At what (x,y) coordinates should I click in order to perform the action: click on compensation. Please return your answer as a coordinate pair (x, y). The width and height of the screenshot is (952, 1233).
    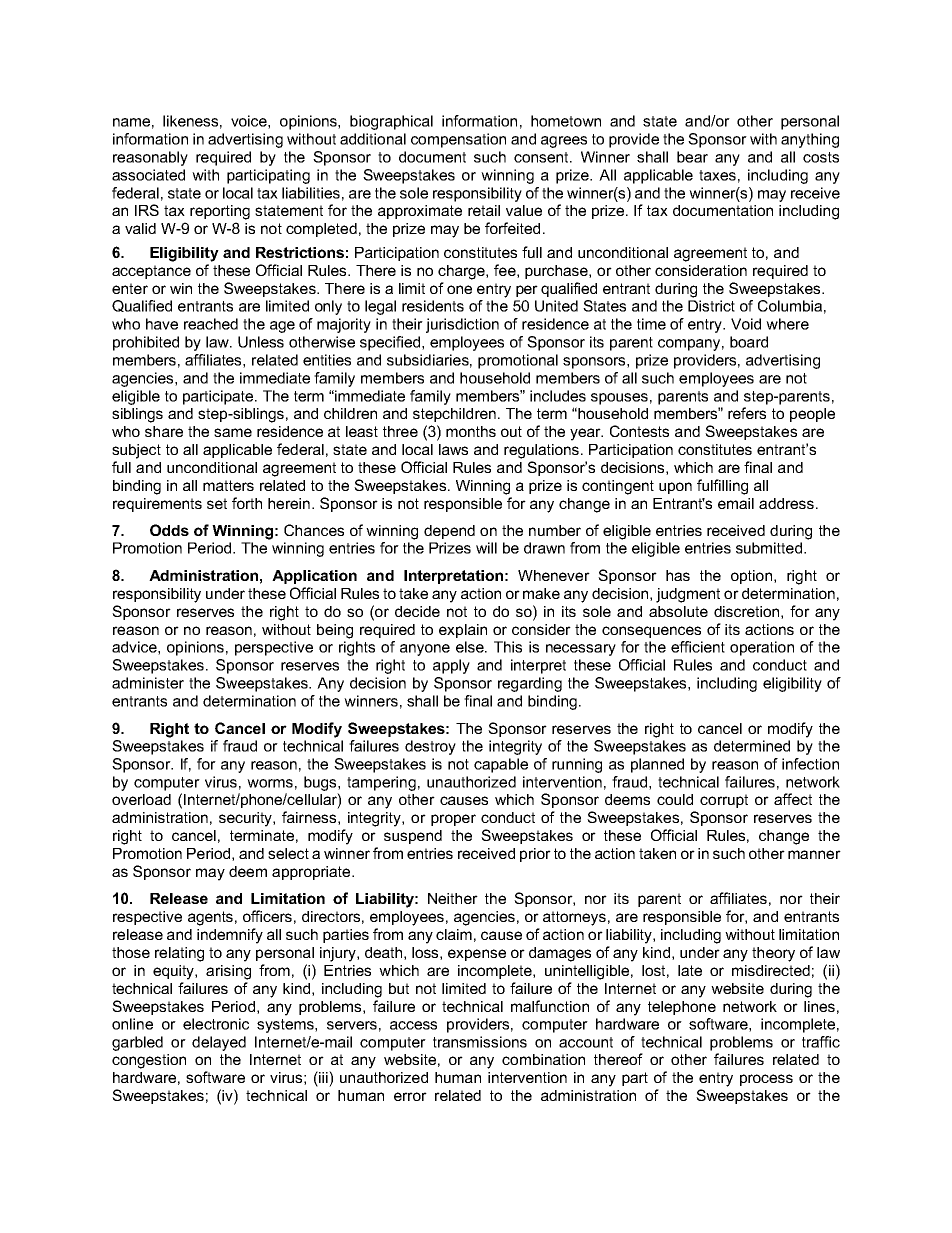
    Looking at the image, I should click on (458, 140).
